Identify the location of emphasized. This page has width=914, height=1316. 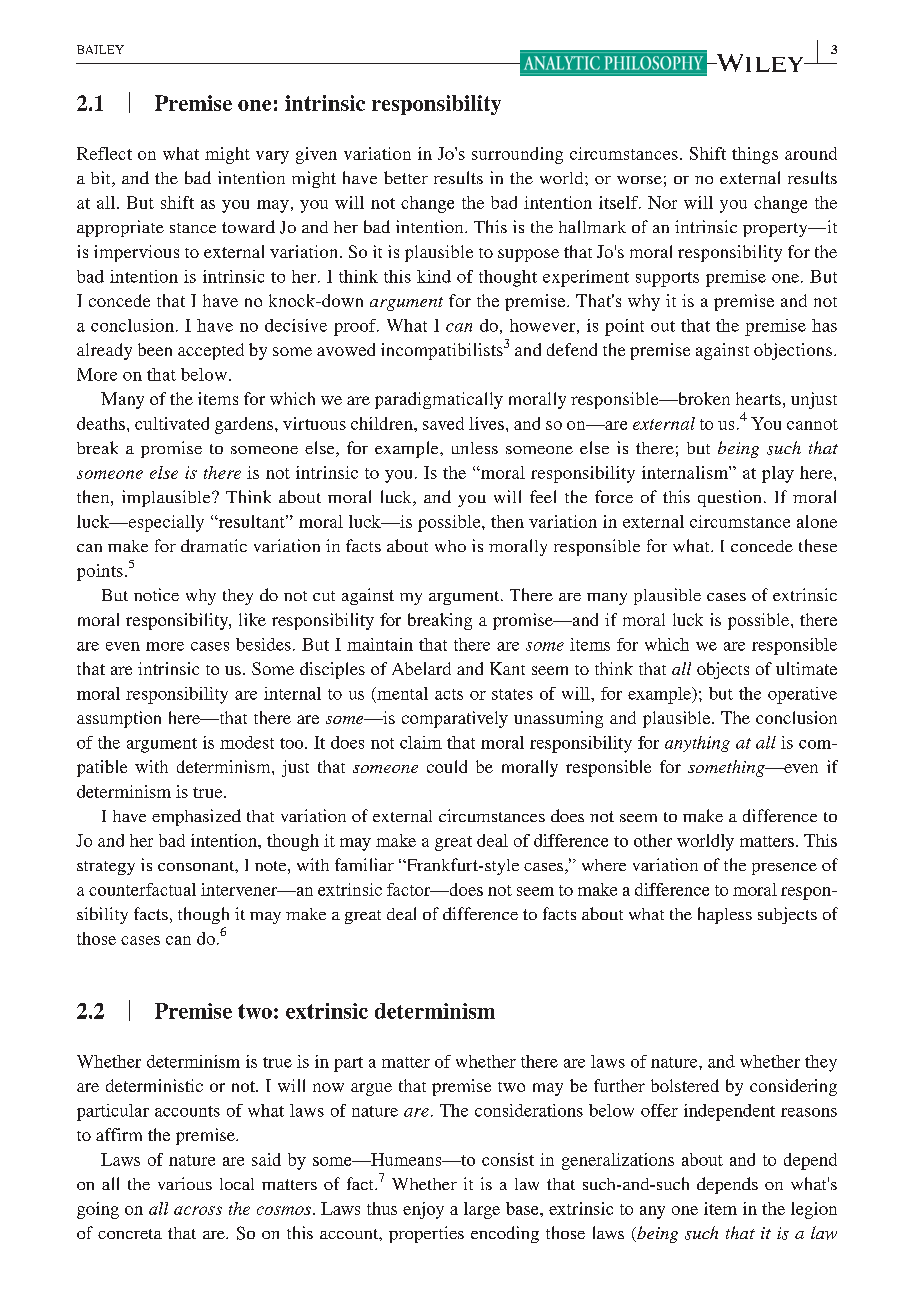
(196, 817).
